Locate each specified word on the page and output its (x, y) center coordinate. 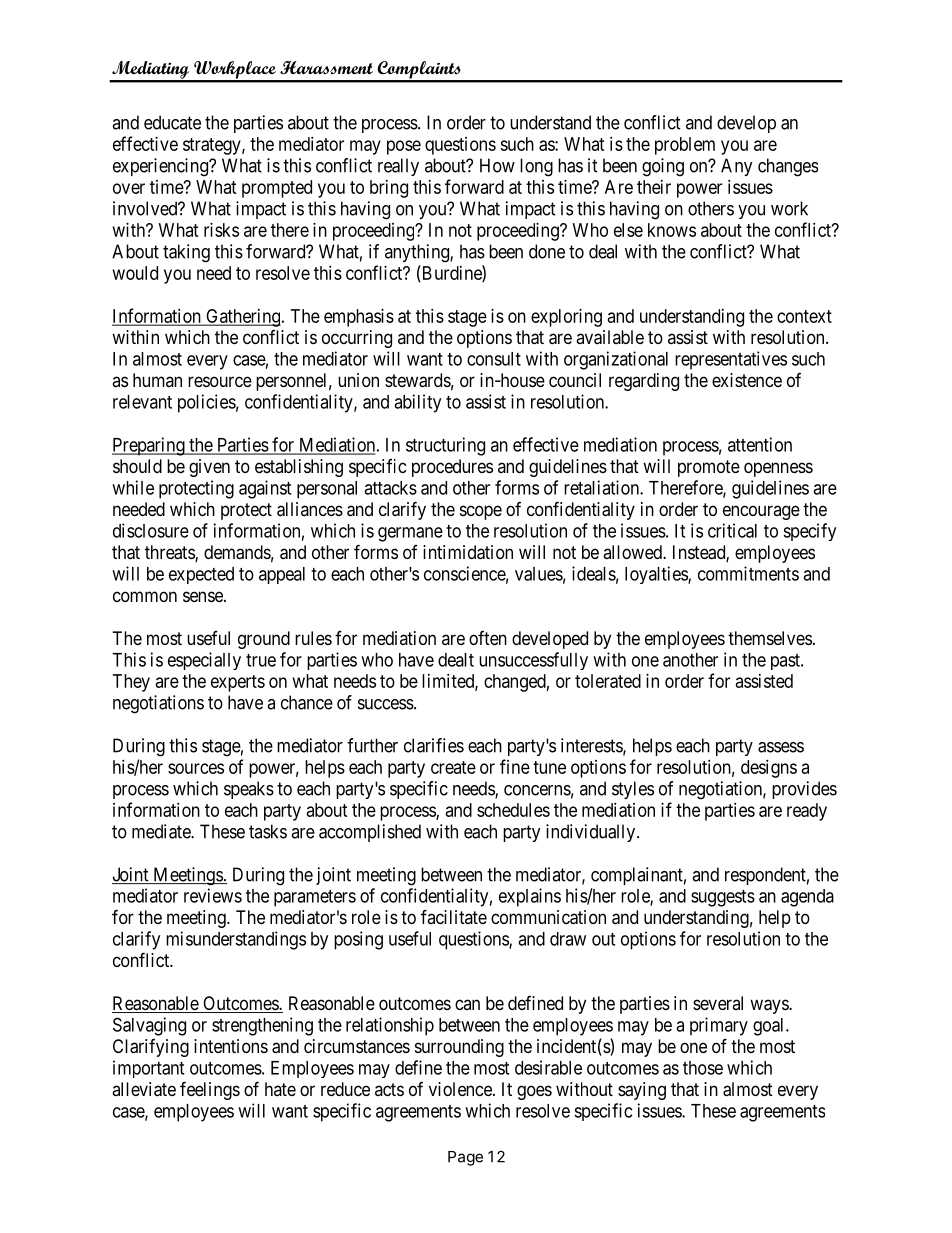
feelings (210, 1090)
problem (685, 146)
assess (781, 747)
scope (481, 512)
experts (238, 683)
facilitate (454, 916)
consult (494, 359)
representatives (731, 360)
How (497, 165)
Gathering (242, 318)
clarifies (434, 745)
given (209, 468)
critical (732, 530)
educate (172, 122)
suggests (723, 898)
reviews (213, 895)
